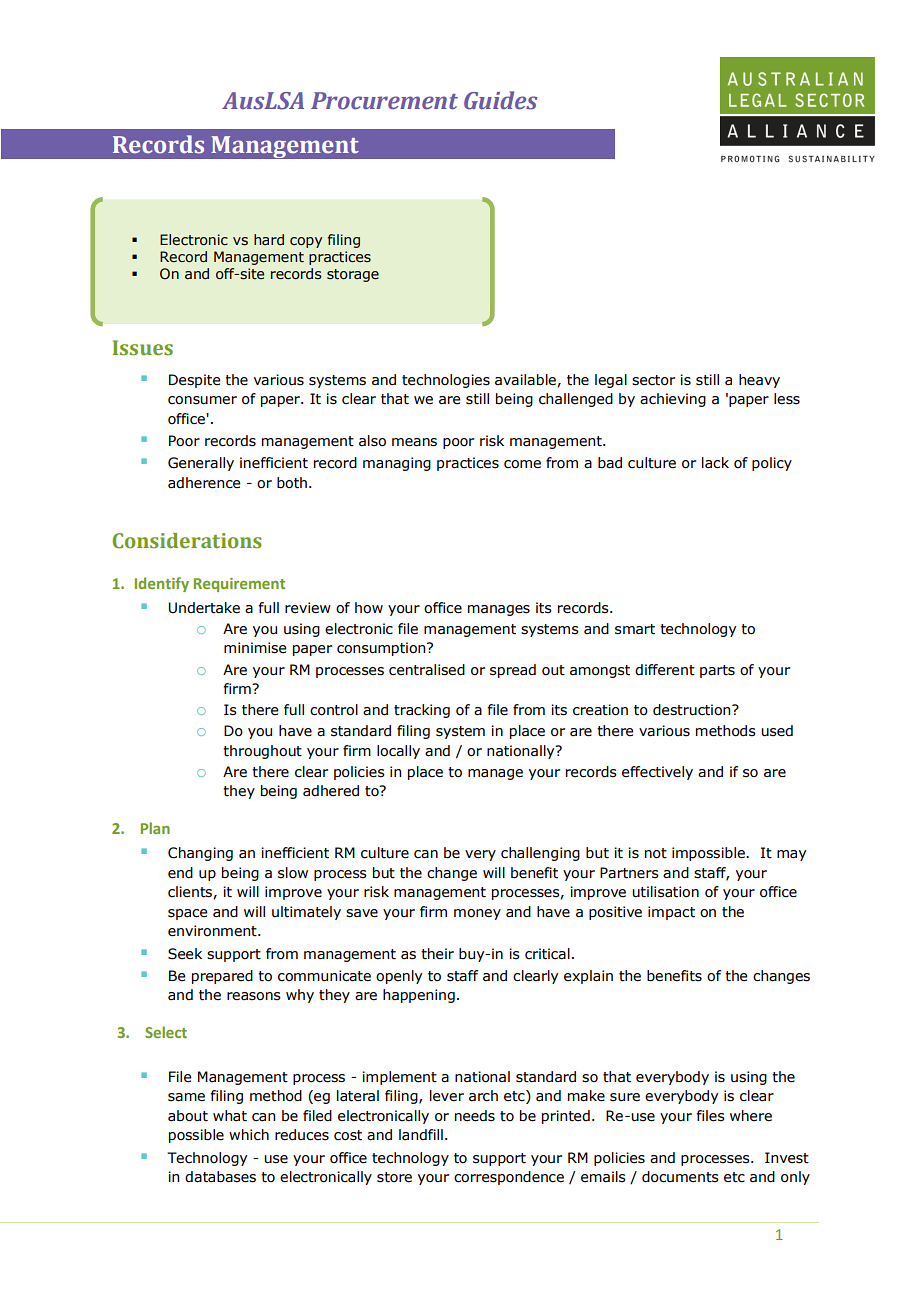  What do you see at coordinates (522, 464) in the screenshot?
I see `come` at bounding box center [522, 464].
